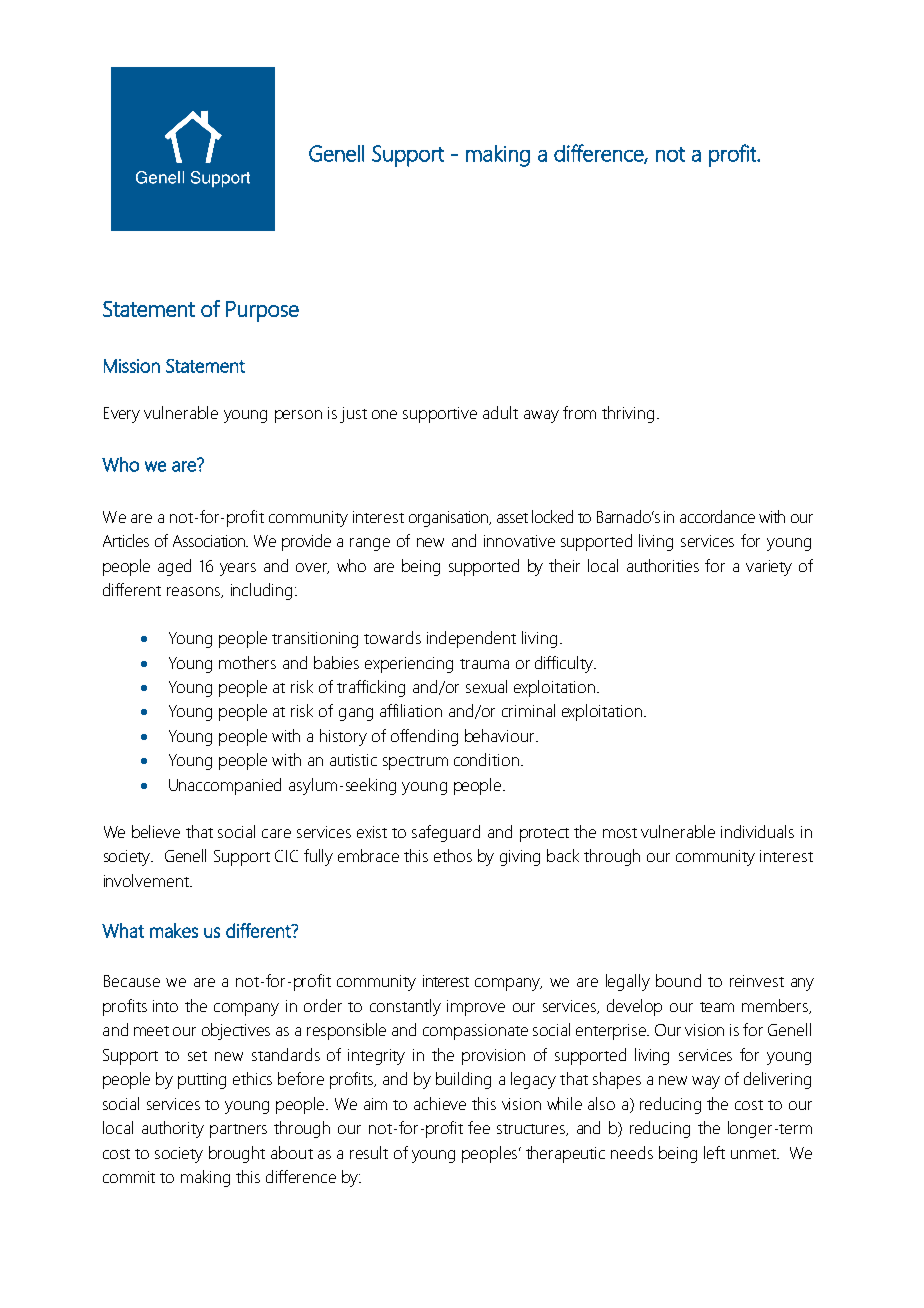 This page has width=924, height=1308. I want to click on brought, so click(237, 1154).
